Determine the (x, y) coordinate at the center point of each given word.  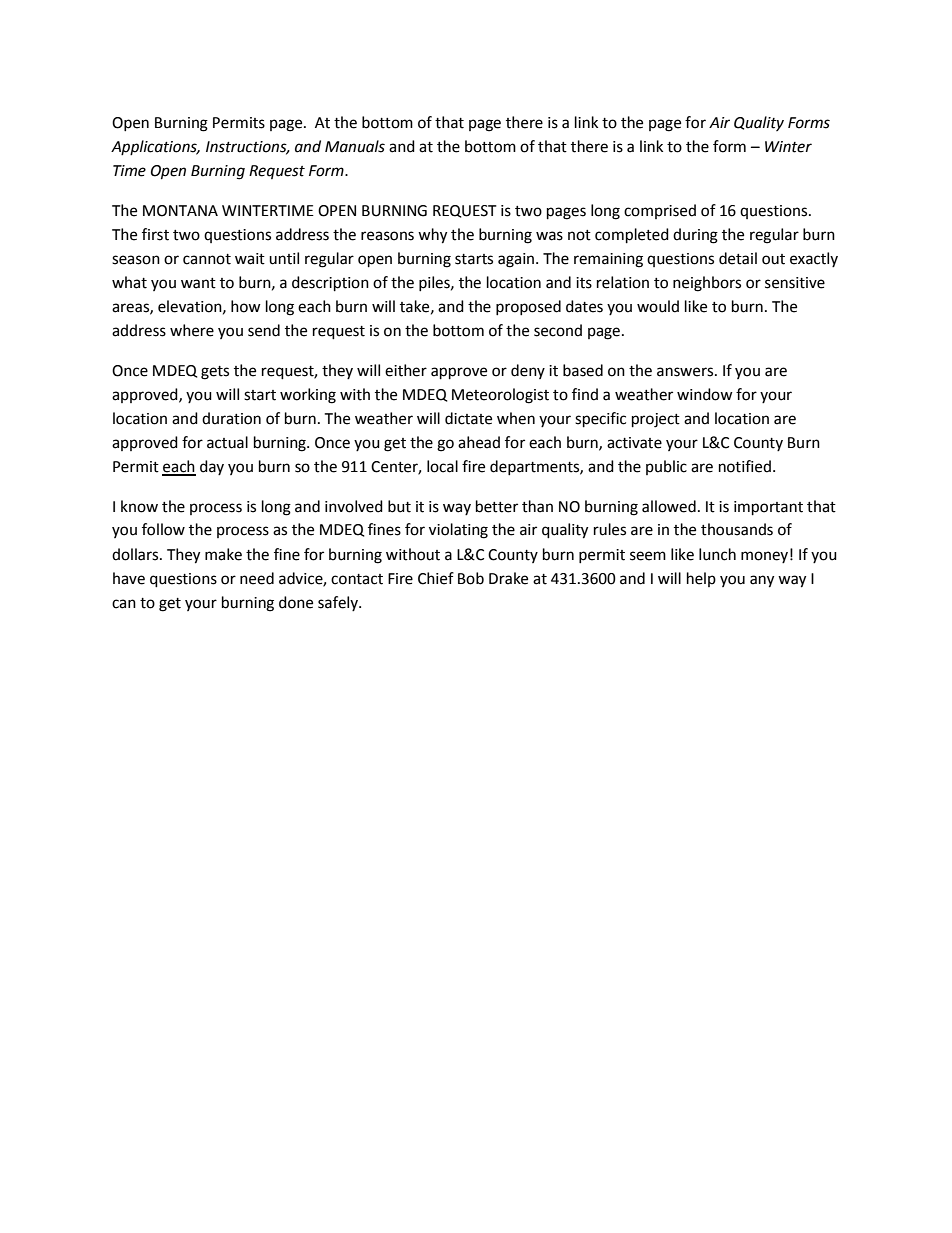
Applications (155, 147)
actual (227, 442)
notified (745, 466)
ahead (479, 442)
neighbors (707, 284)
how (246, 306)
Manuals (355, 146)
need (257, 578)
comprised (660, 211)
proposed (528, 307)
